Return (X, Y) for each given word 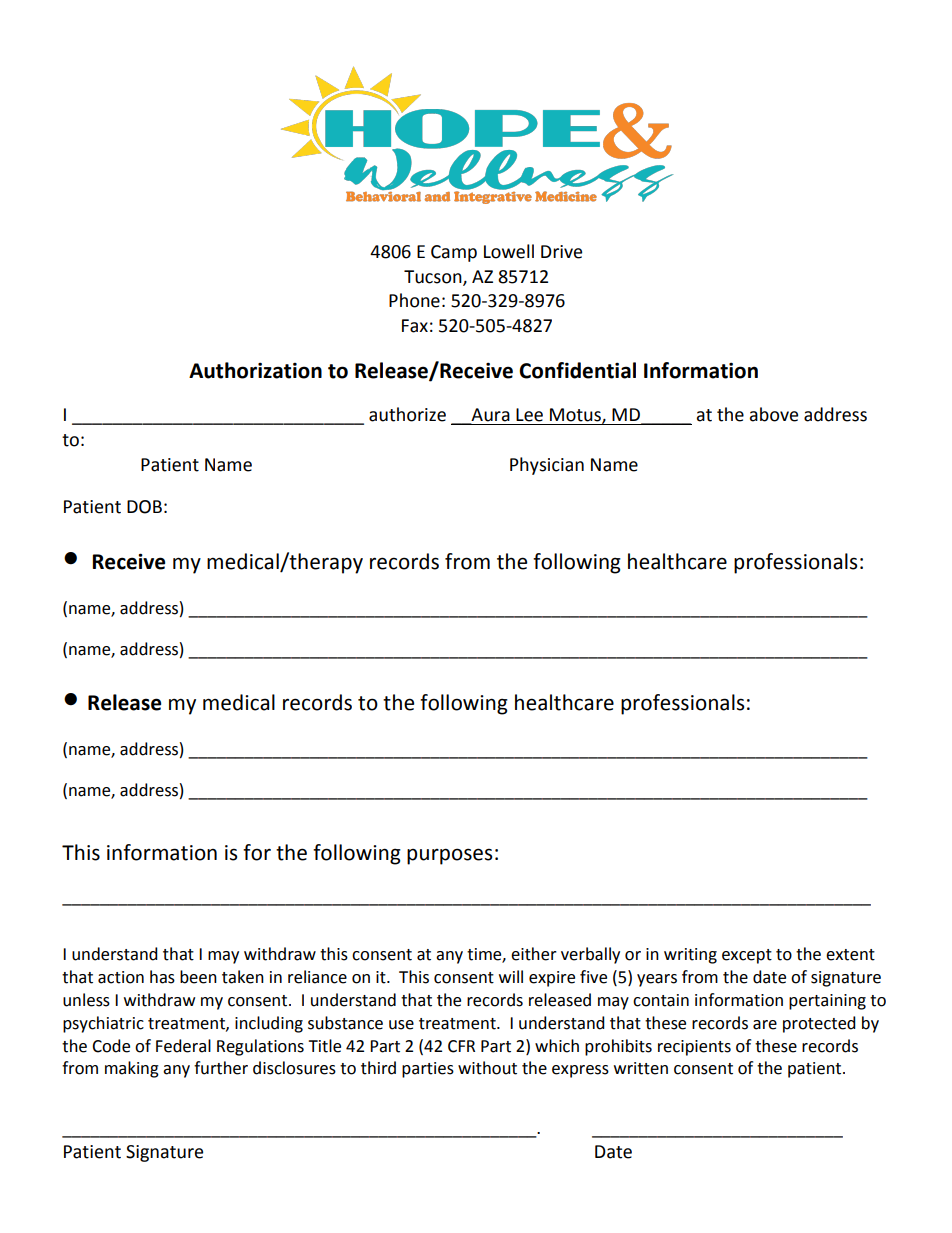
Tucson (434, 277)
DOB (144, 507)
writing (690, 956)
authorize (407, 414)
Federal (183, 1046)
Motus (576, 416)
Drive (561, 252)
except (747, 956)
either (534, 954)
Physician (547, 466)
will (511, 976)
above (774, 414)
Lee (529, 415)
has (162, 977)
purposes (449, 856)
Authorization (255, 370)
